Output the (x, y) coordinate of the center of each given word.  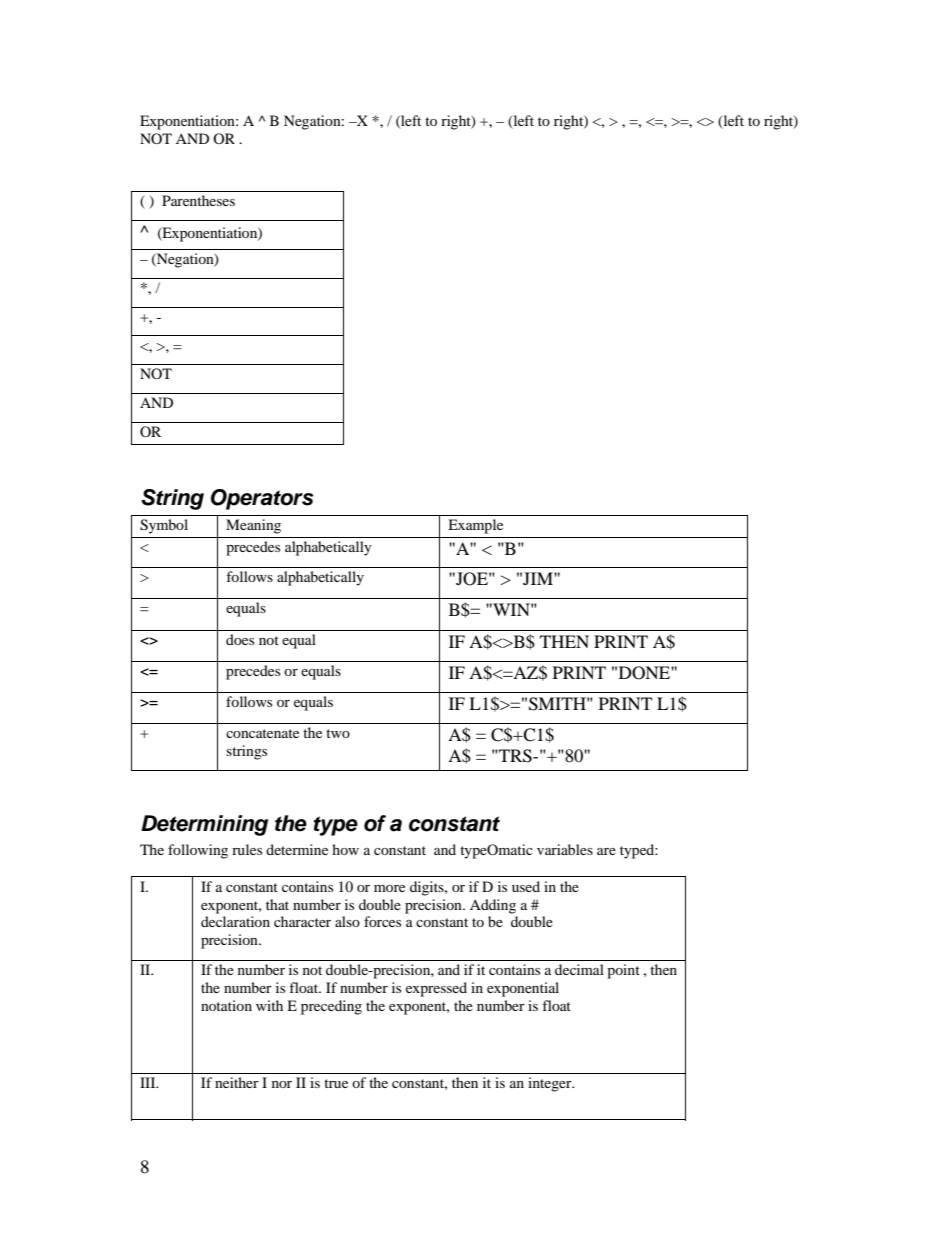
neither (237, 1082)
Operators (262, 499)
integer (551, 1084)
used (526, 886)
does (240, 639)
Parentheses (198, 200)
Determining (204, 825)
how (345, 849)
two (338, 733)
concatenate (262, 733)
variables (565, 849)
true (336, 1083)
